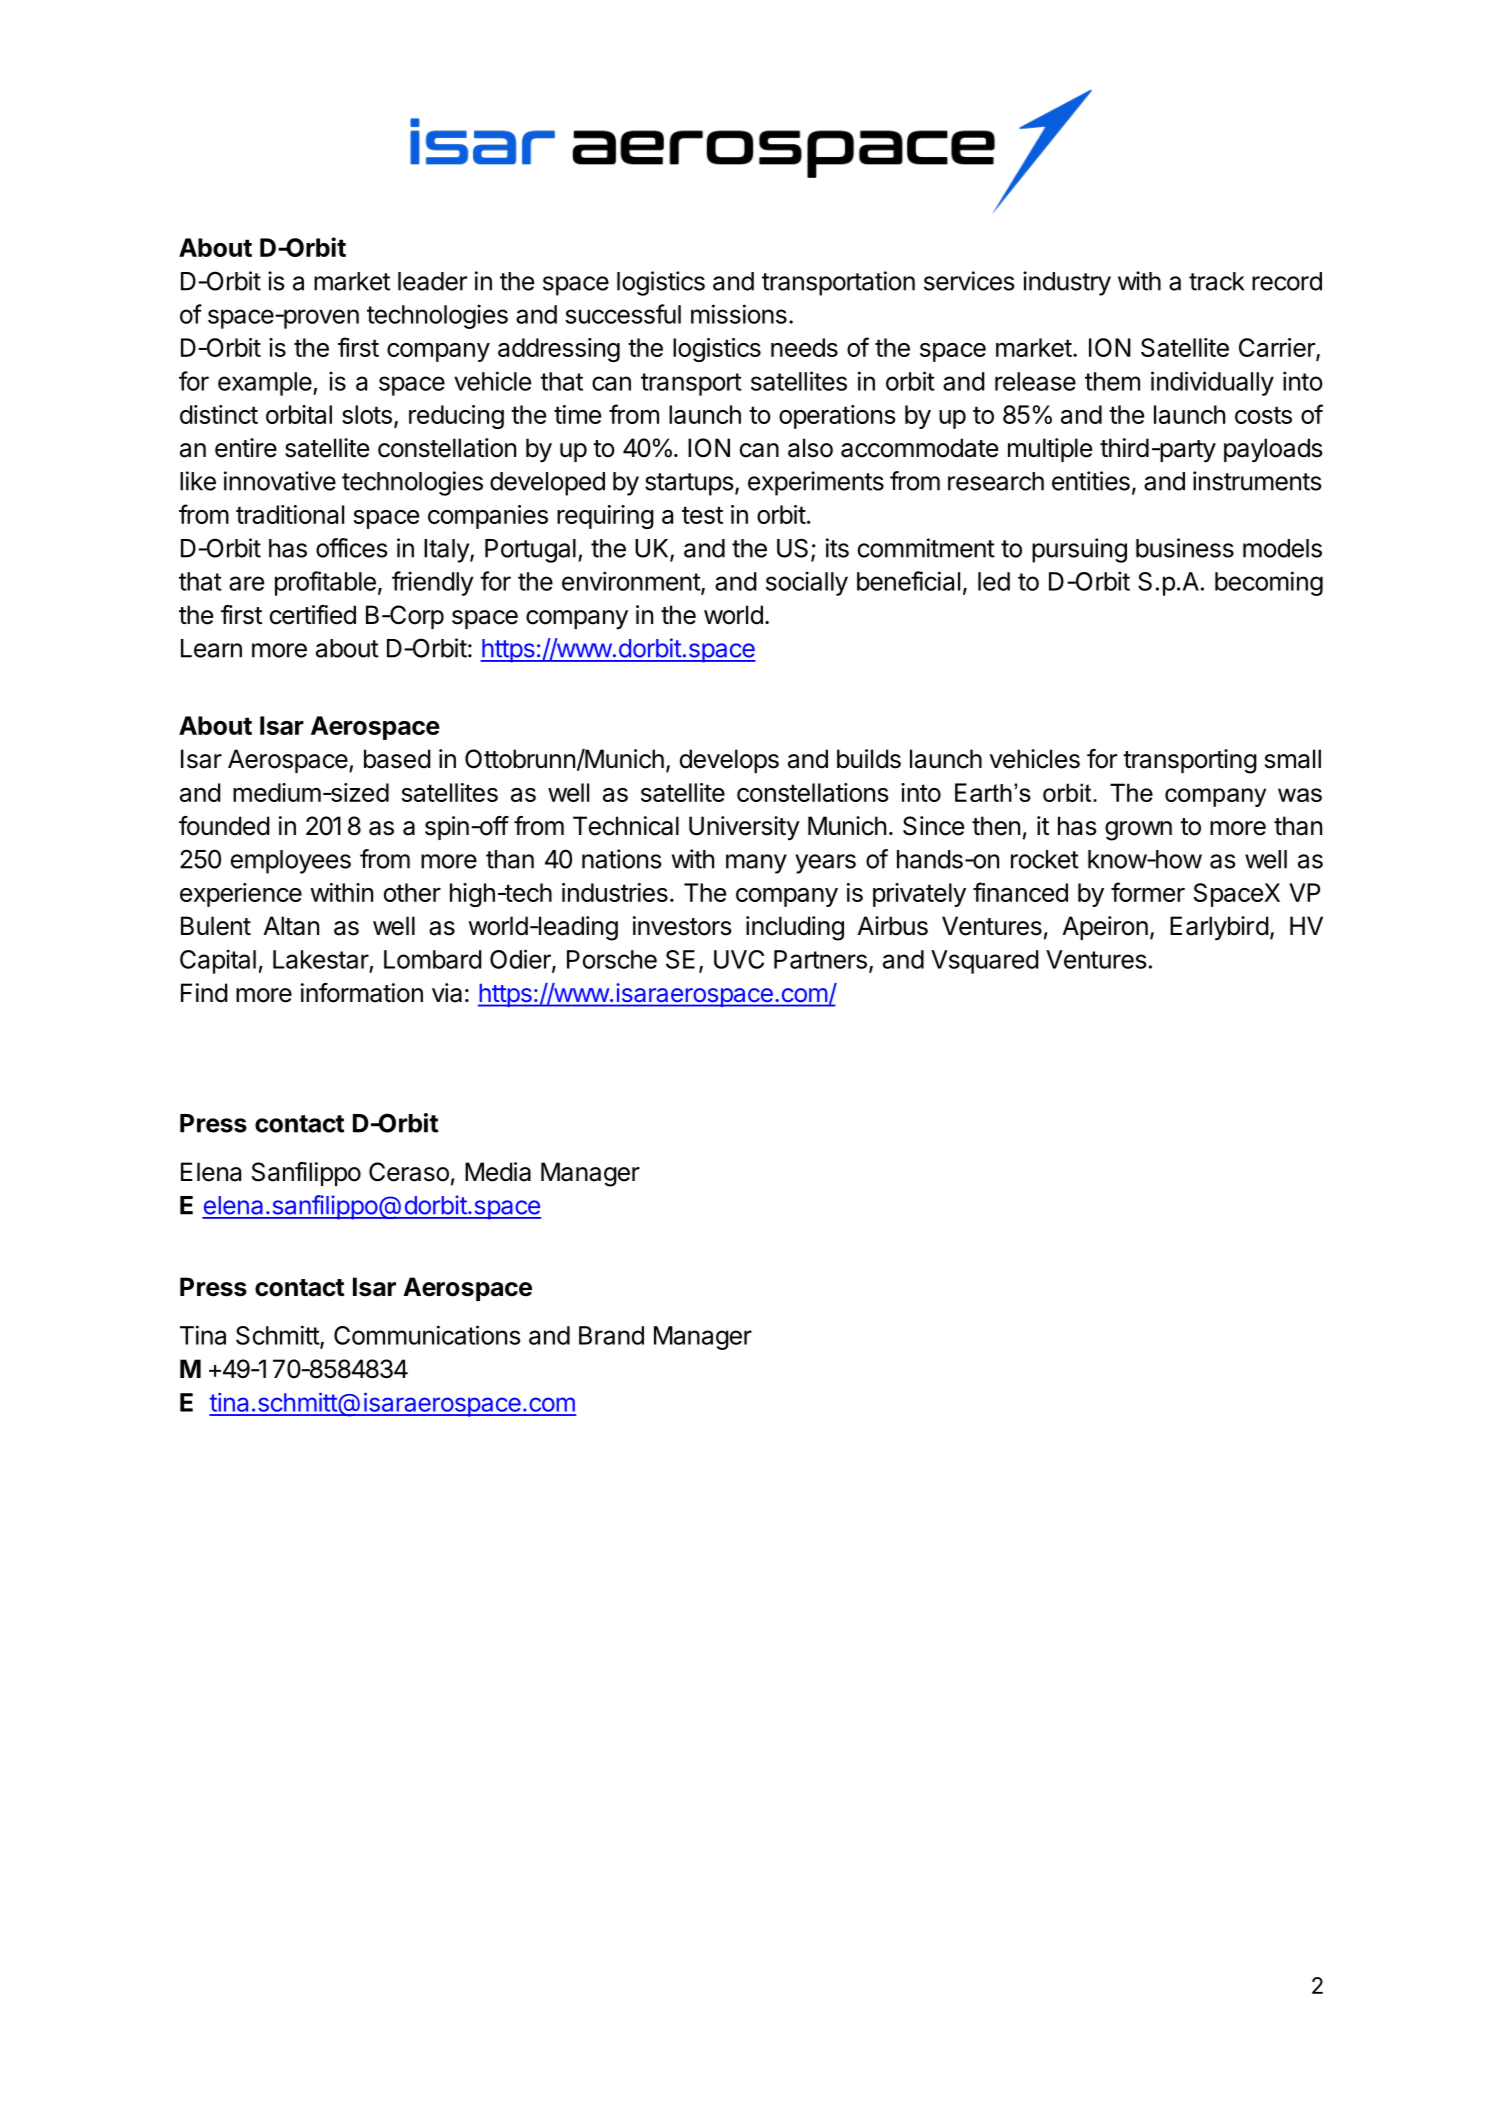 The width and height of the image is (1502, 2125). What do you see at coordinates (1216, 281) in the image?
I see `track` at bounding box center [1216, 281].
